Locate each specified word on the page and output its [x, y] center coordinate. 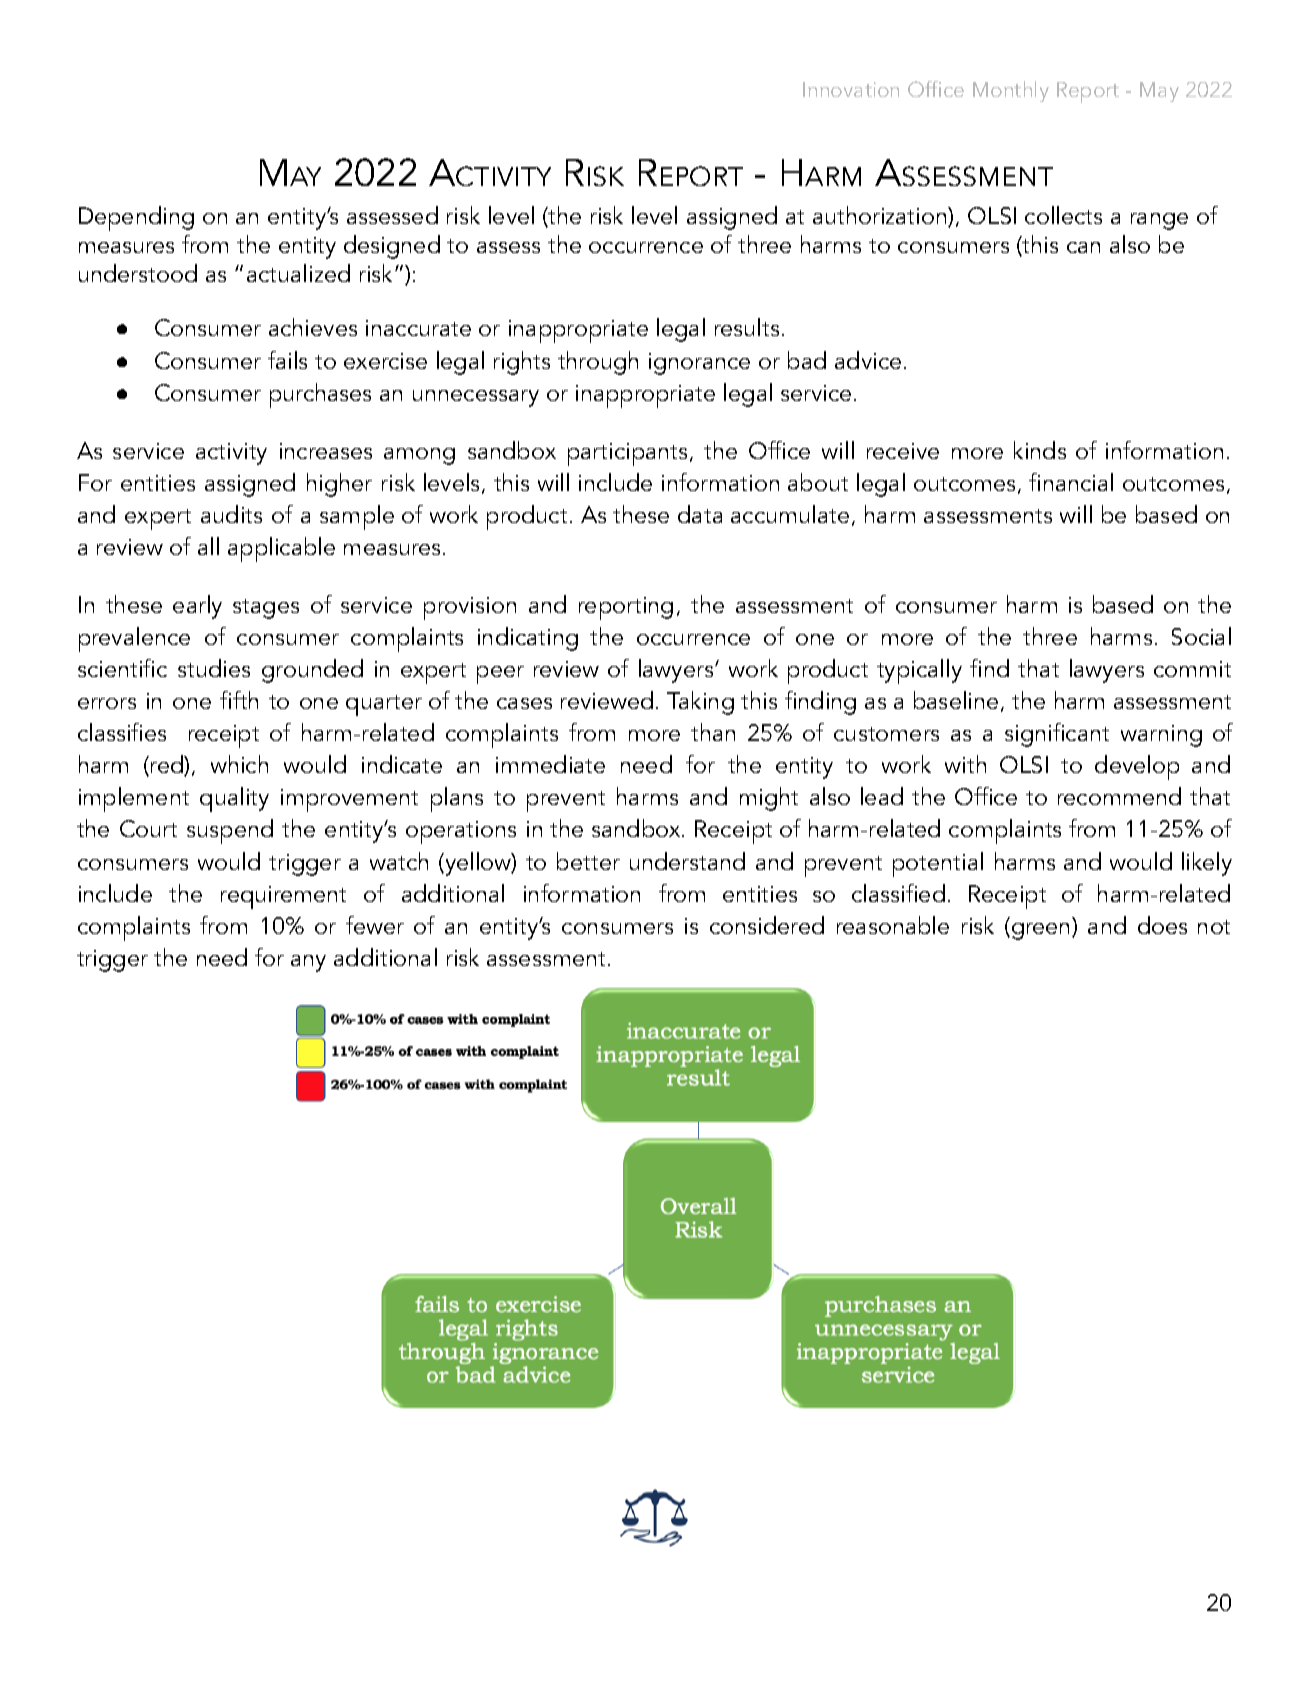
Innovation [851, 89]
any [308, 963]
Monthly [1011, 91]
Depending [136, 218]
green [1042, 931]
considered [767, 925]
